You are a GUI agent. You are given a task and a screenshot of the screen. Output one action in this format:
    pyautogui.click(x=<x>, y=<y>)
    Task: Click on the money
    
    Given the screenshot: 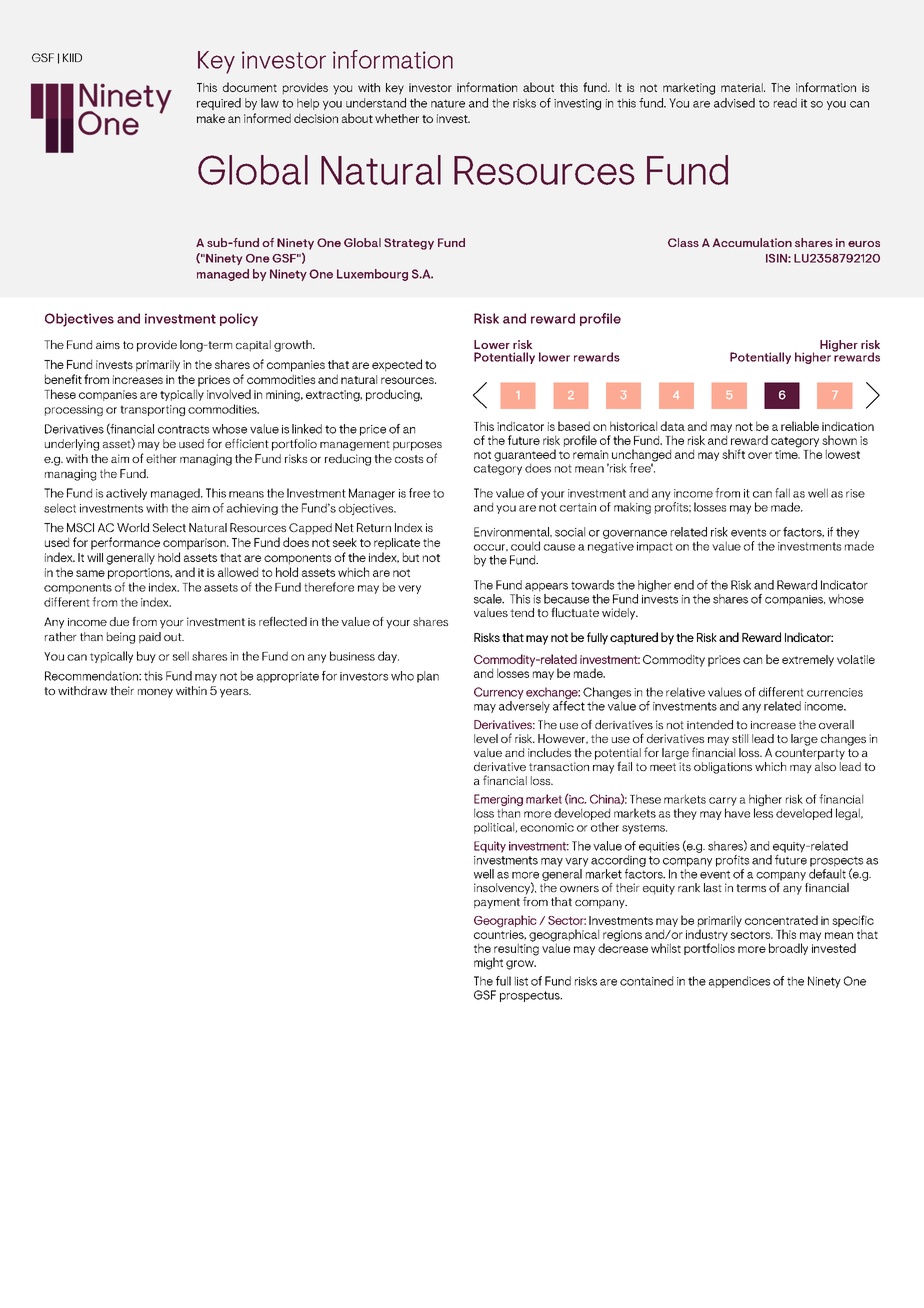 What is the action you would take?
    pyautogui.click(x=155, y=693)
